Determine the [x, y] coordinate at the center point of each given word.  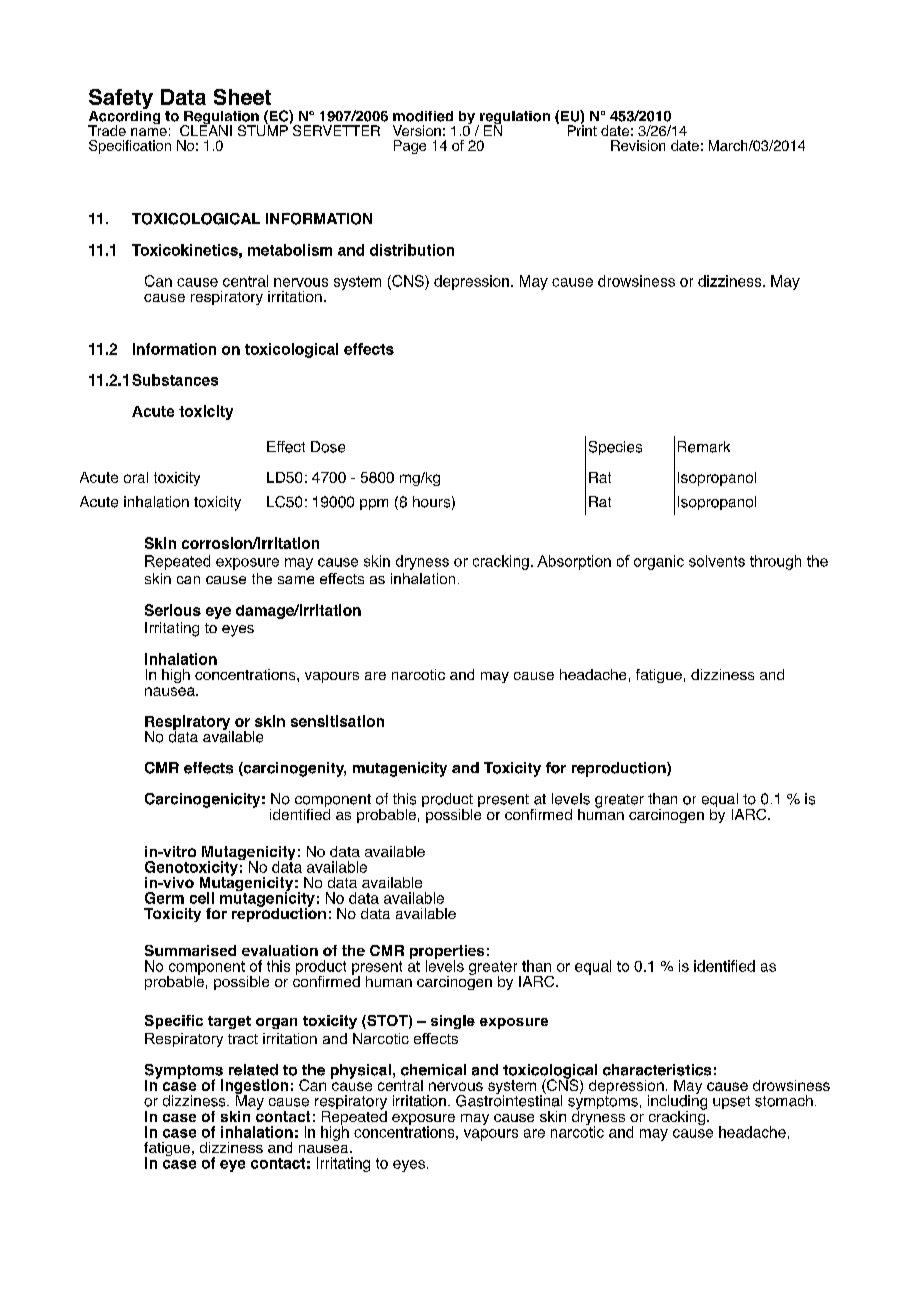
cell [202, 898]
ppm [374, 504]
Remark [704, 447]
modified [423, 116]
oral [136, 477]
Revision [638, 145]
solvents [717, 561]
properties [447, 953]
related [253, 1070]
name [149, 132]
